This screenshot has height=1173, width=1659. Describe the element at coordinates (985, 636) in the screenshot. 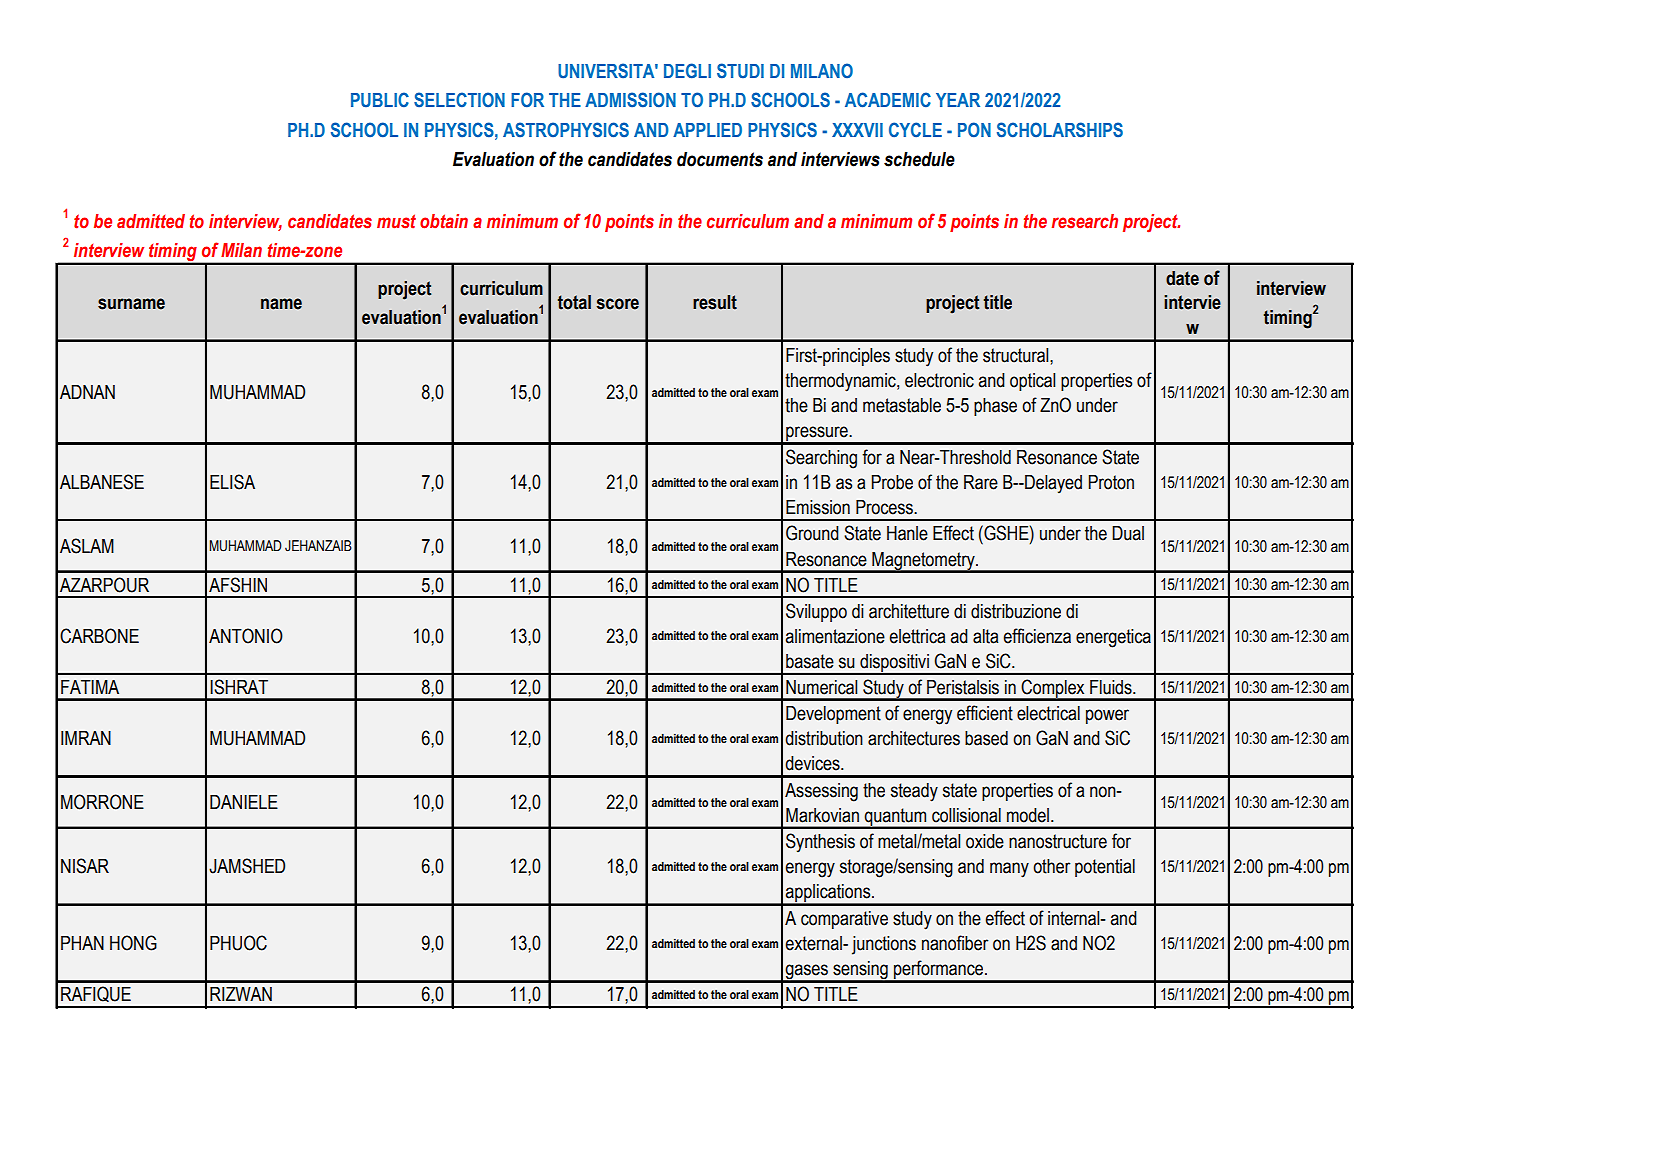

I see `alta` at that location.
